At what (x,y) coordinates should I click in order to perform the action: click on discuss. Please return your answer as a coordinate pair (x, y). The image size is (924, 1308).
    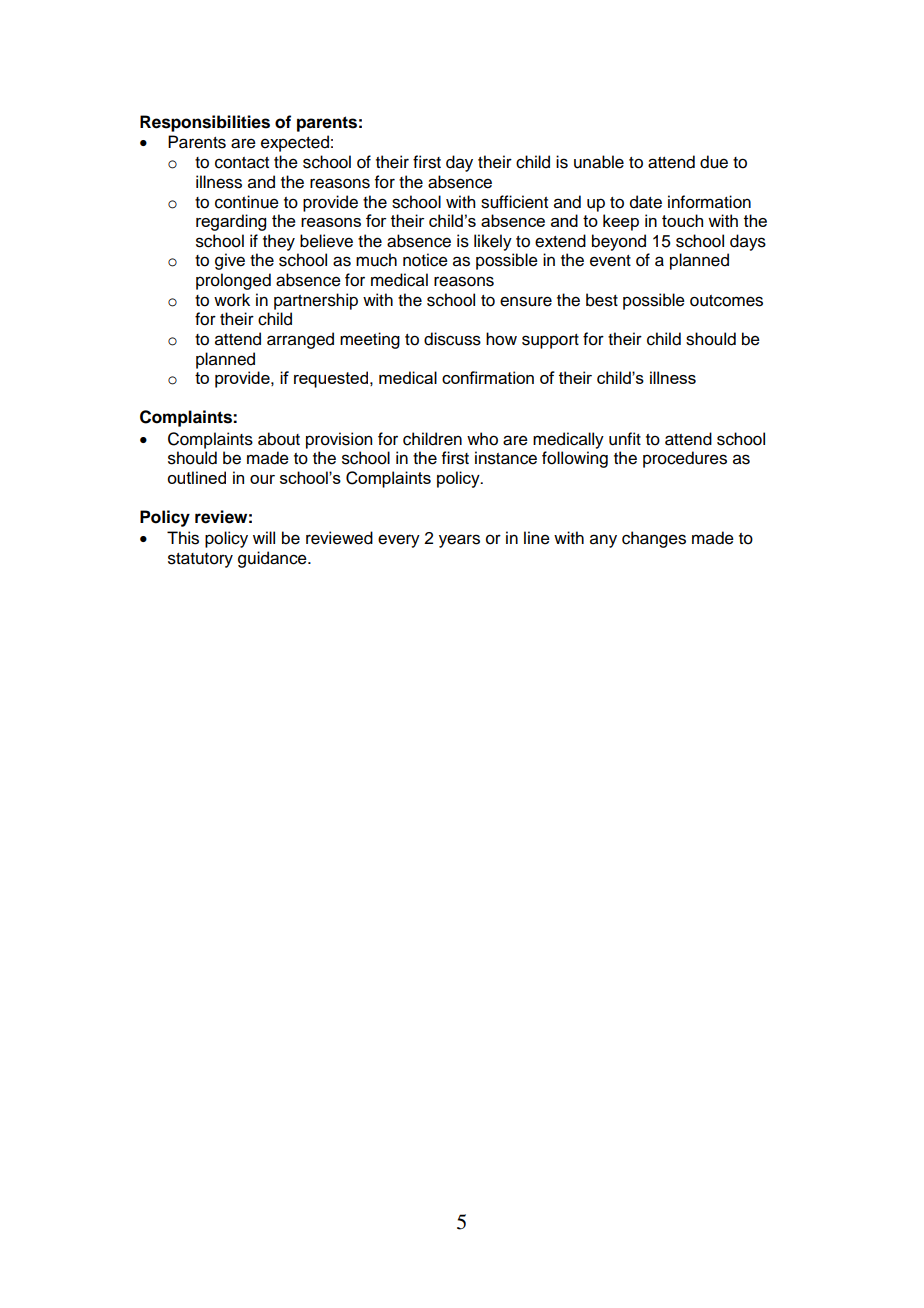
    Looking at the image, I should click on (452, 339).
